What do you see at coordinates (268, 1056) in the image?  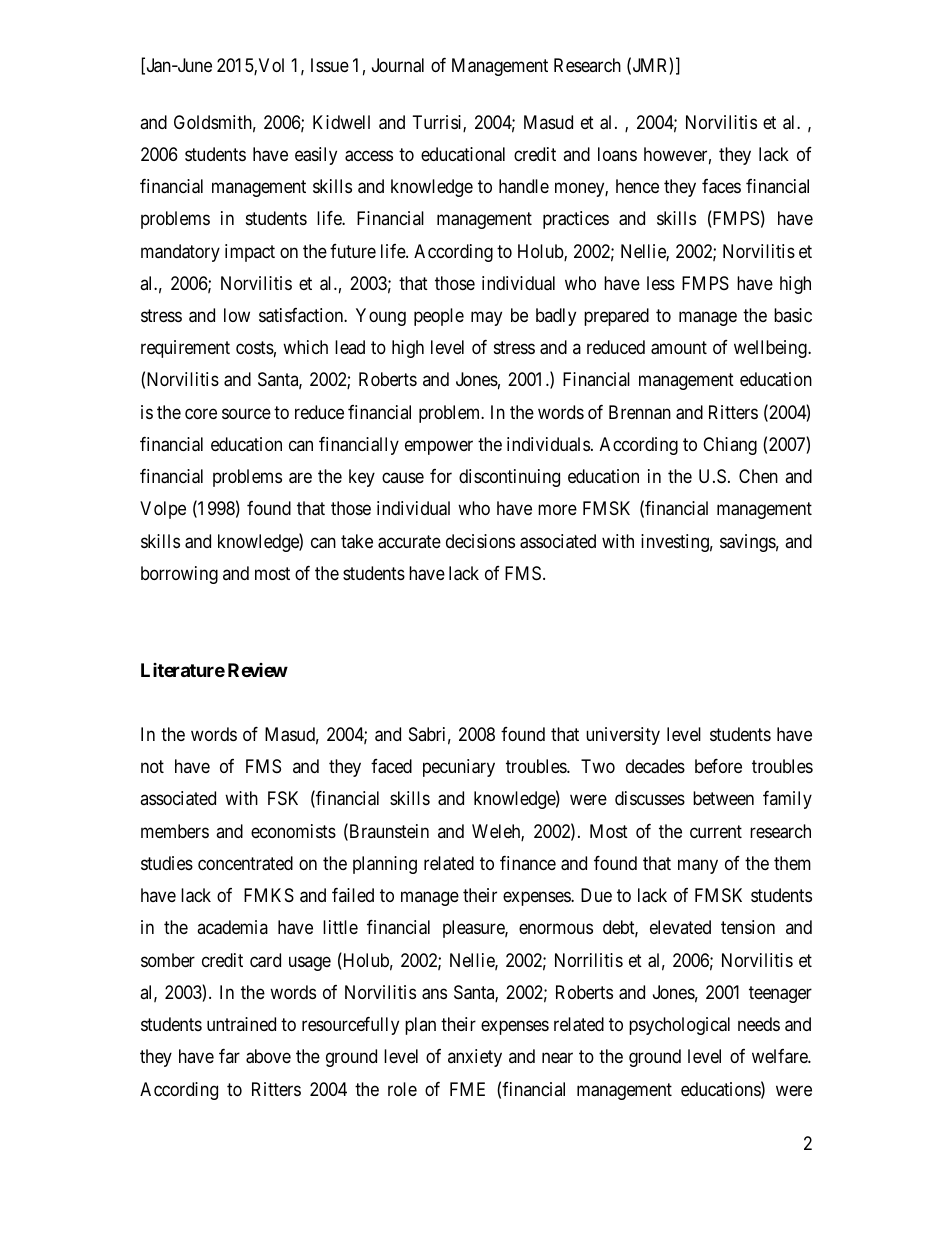 I see `above` at bounding box center [268, 1056].
